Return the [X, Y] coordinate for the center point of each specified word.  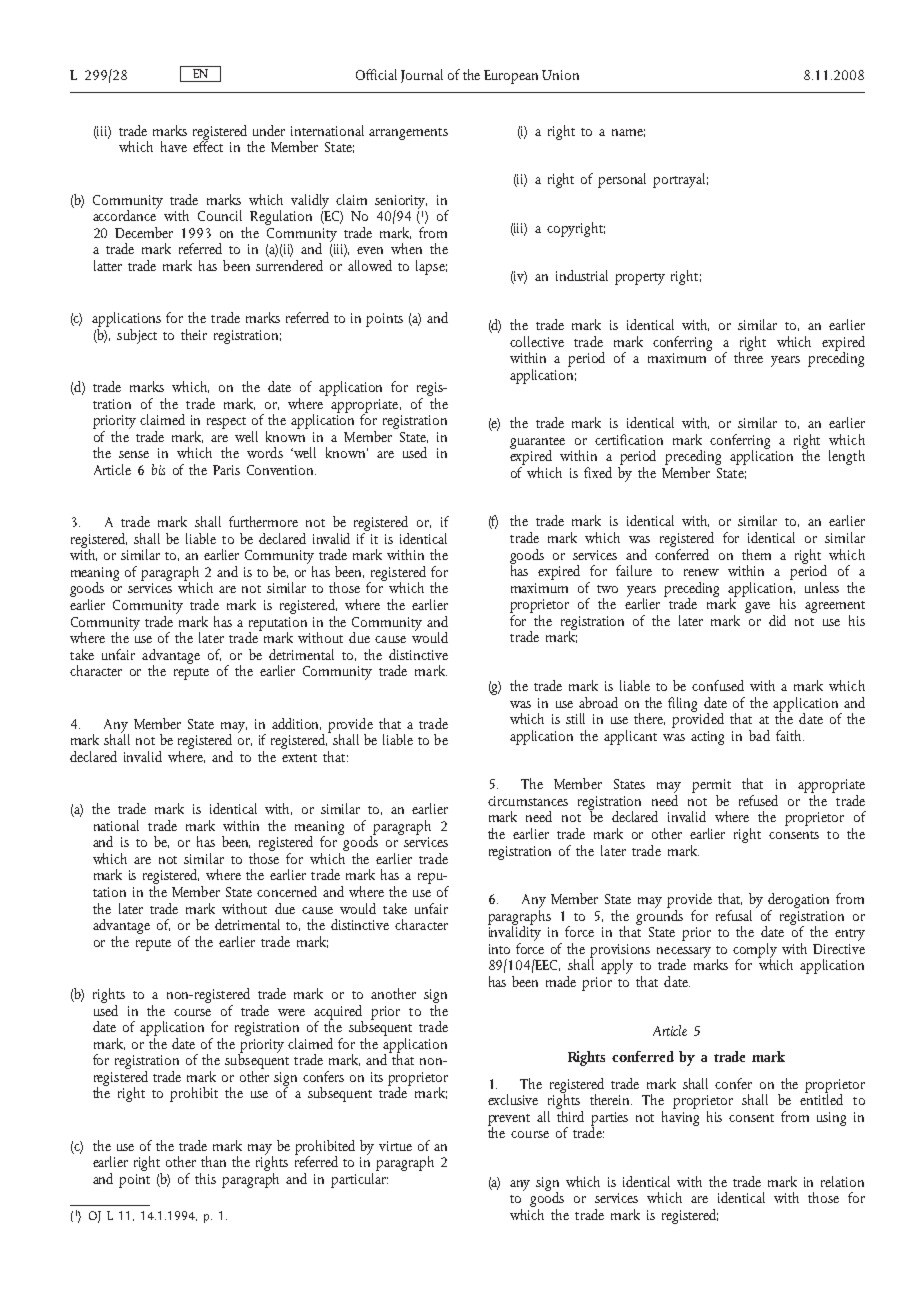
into [499, 949]
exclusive [513, 1099]
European [511, 77]
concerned [287, 891]
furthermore [263, 521]
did [777, 620]
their [194, 334]
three [748, 356]
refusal [734, 915]
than [213, 1161]
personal [622, 180]
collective [537, 341]
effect [208, 145]
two [607, 589]
